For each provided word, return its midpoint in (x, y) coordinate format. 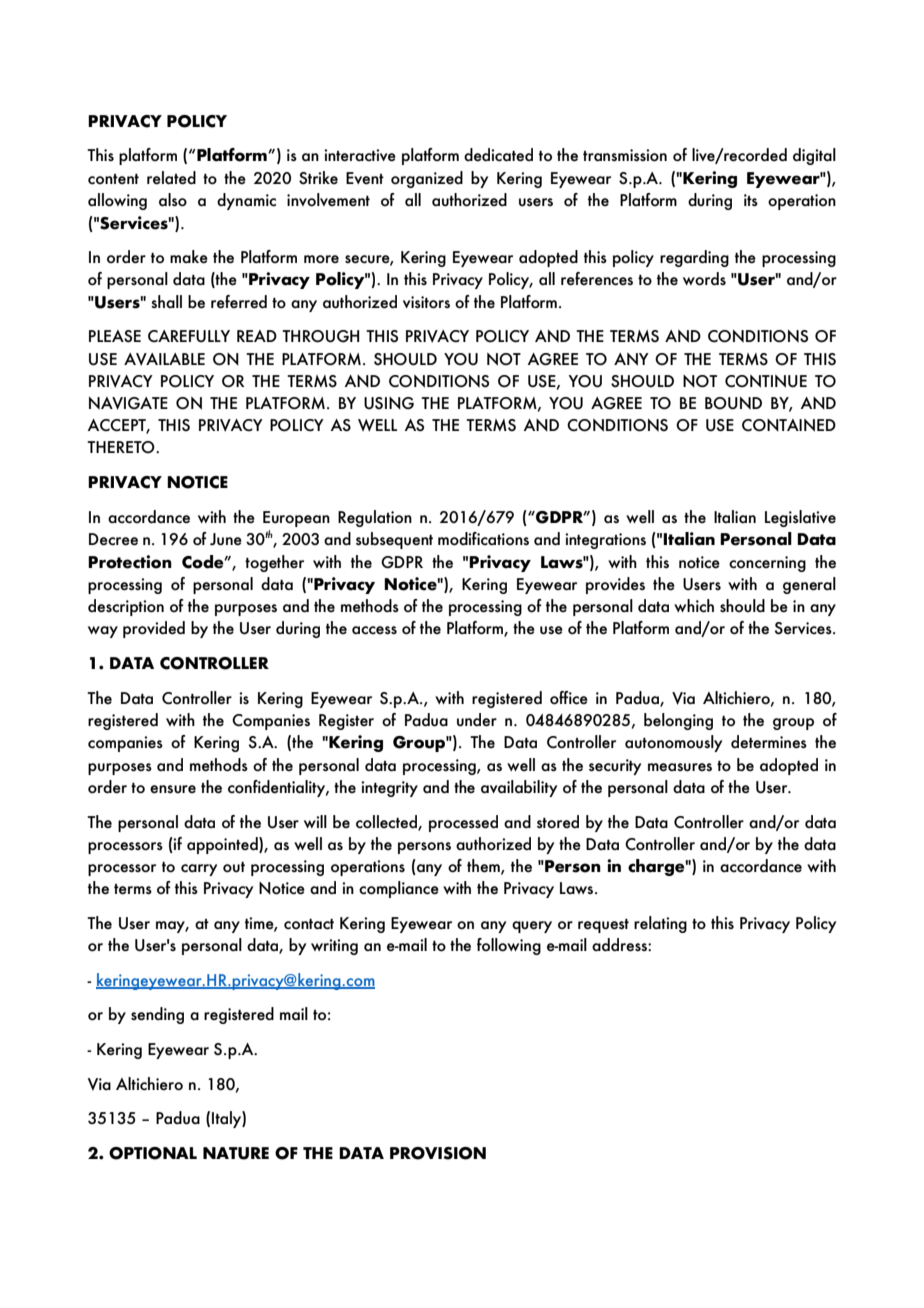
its (751, 200)
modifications (483, 539)
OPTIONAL (153, 1153)
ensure (173, 789)
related (171, 178)
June (226, 539)
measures (680, 767)
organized (427, 179)
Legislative (800, 518)
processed (463, 823)
